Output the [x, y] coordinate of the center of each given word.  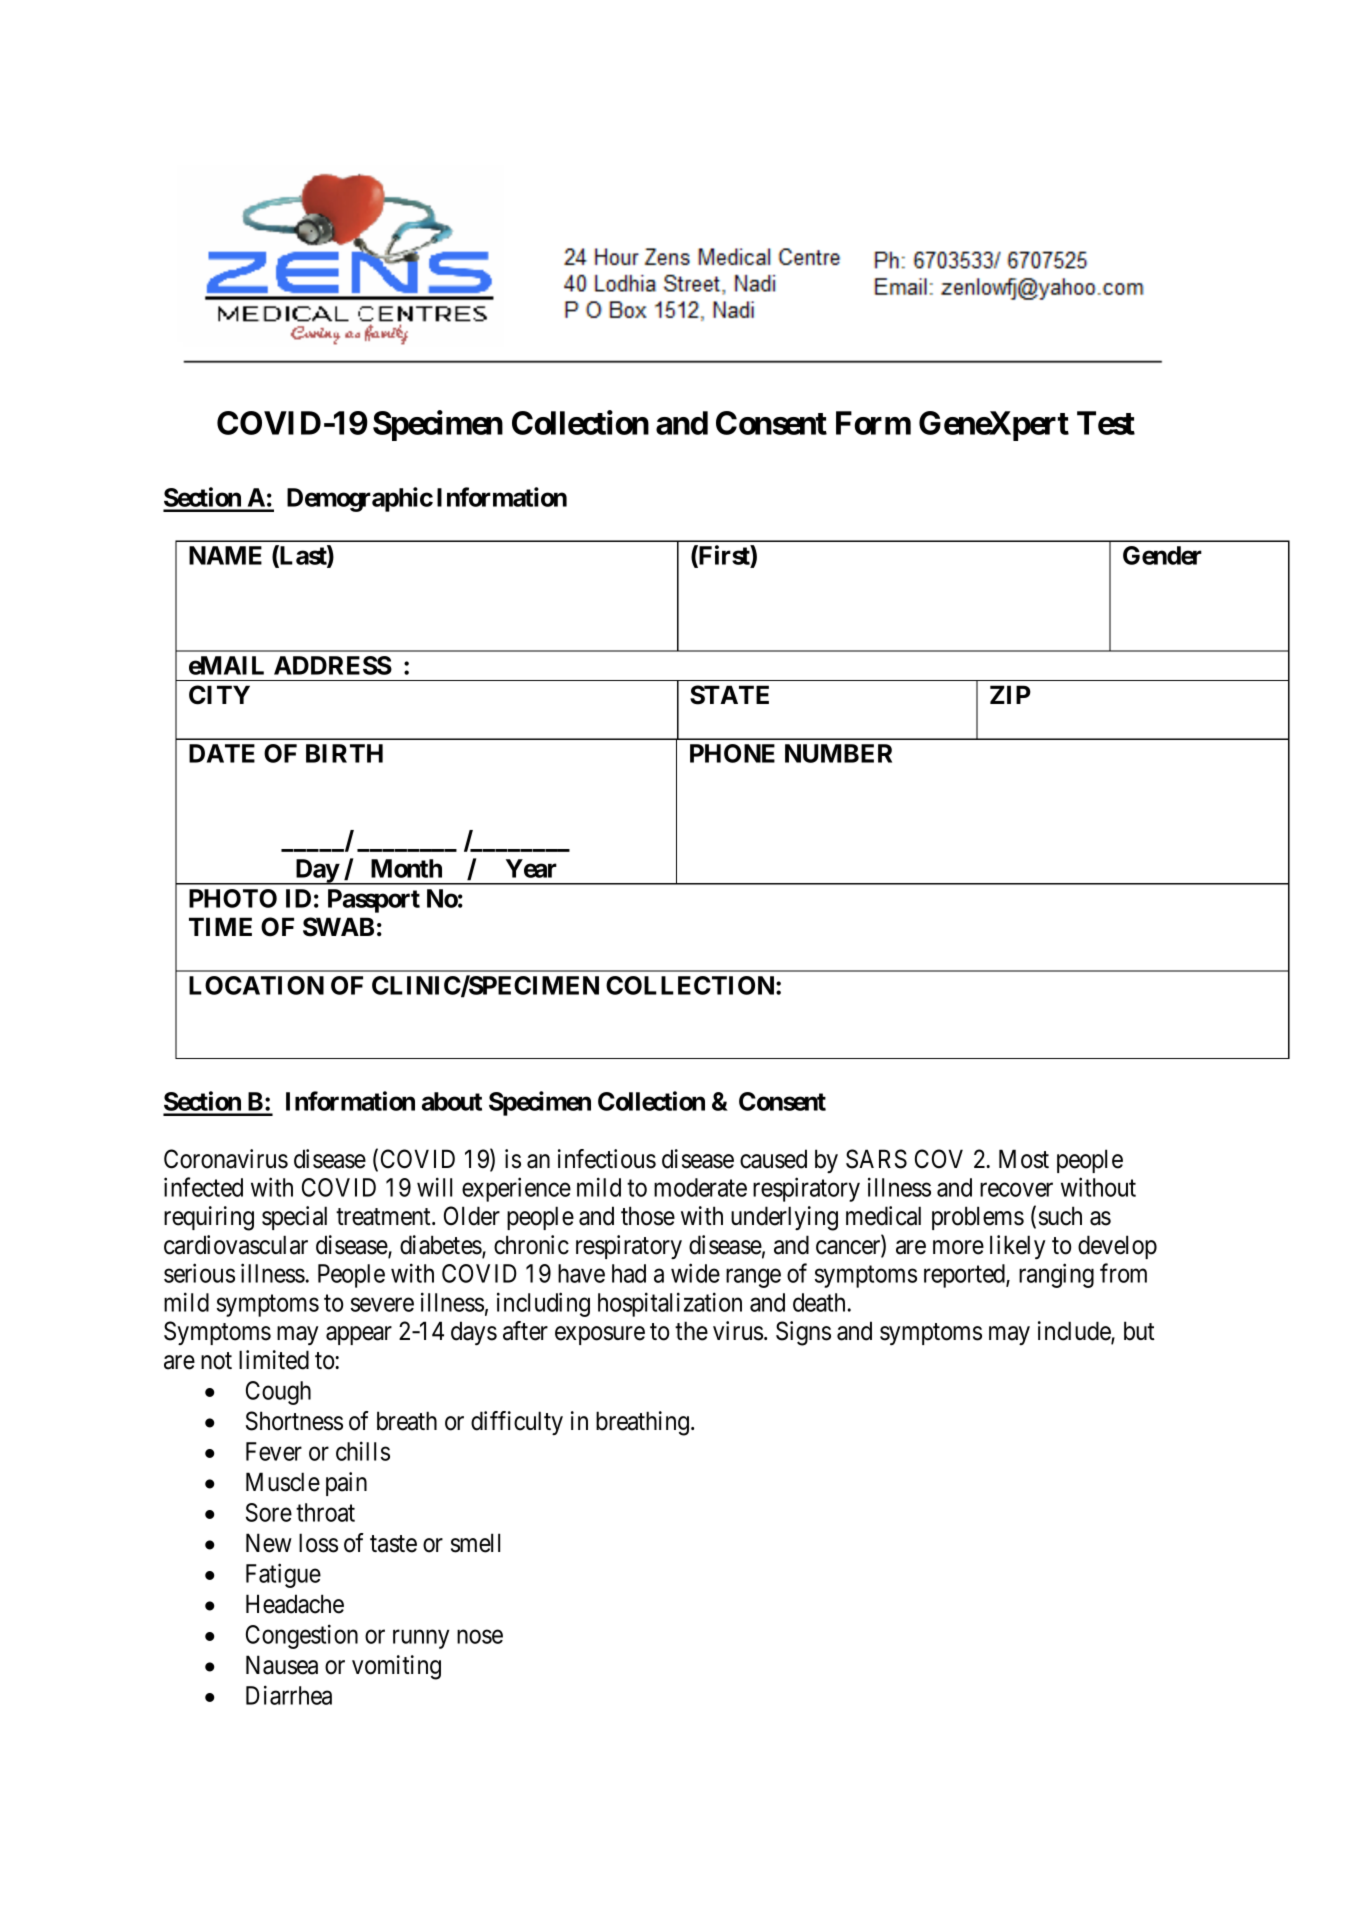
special [294, 1218]
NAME [225, 555]
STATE [729, 695]
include [1075, 1332]
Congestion [302, 1636]
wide [695, 1273]
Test [1106, 423]
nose [480, 1637]
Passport [374, 901]
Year [531, 868]
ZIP [1010, 694]
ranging [1056, 1275]
